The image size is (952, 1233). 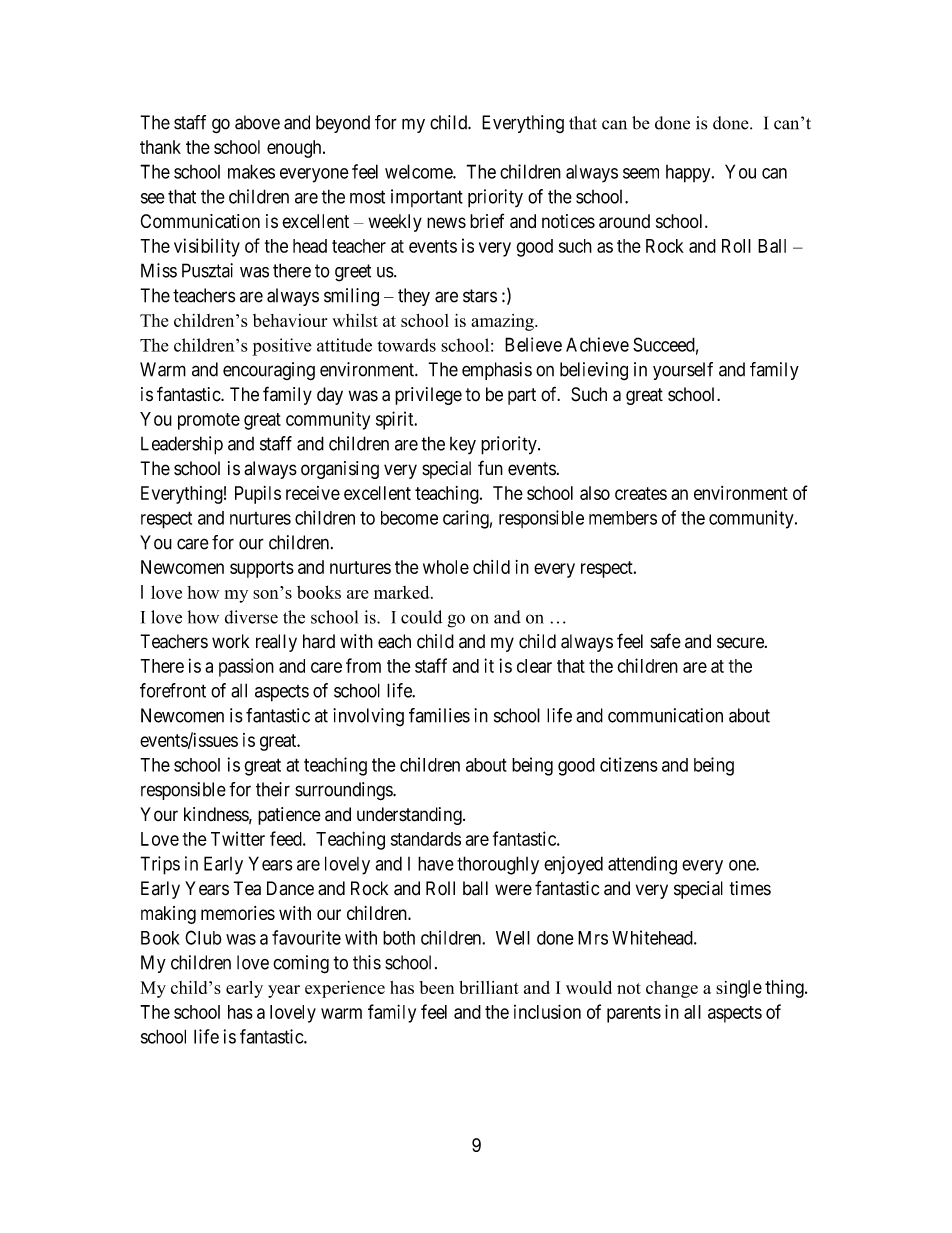 What do you see at coordinates (203, 937) in the document?
I see `Club` at bounding box center [203, 937].
